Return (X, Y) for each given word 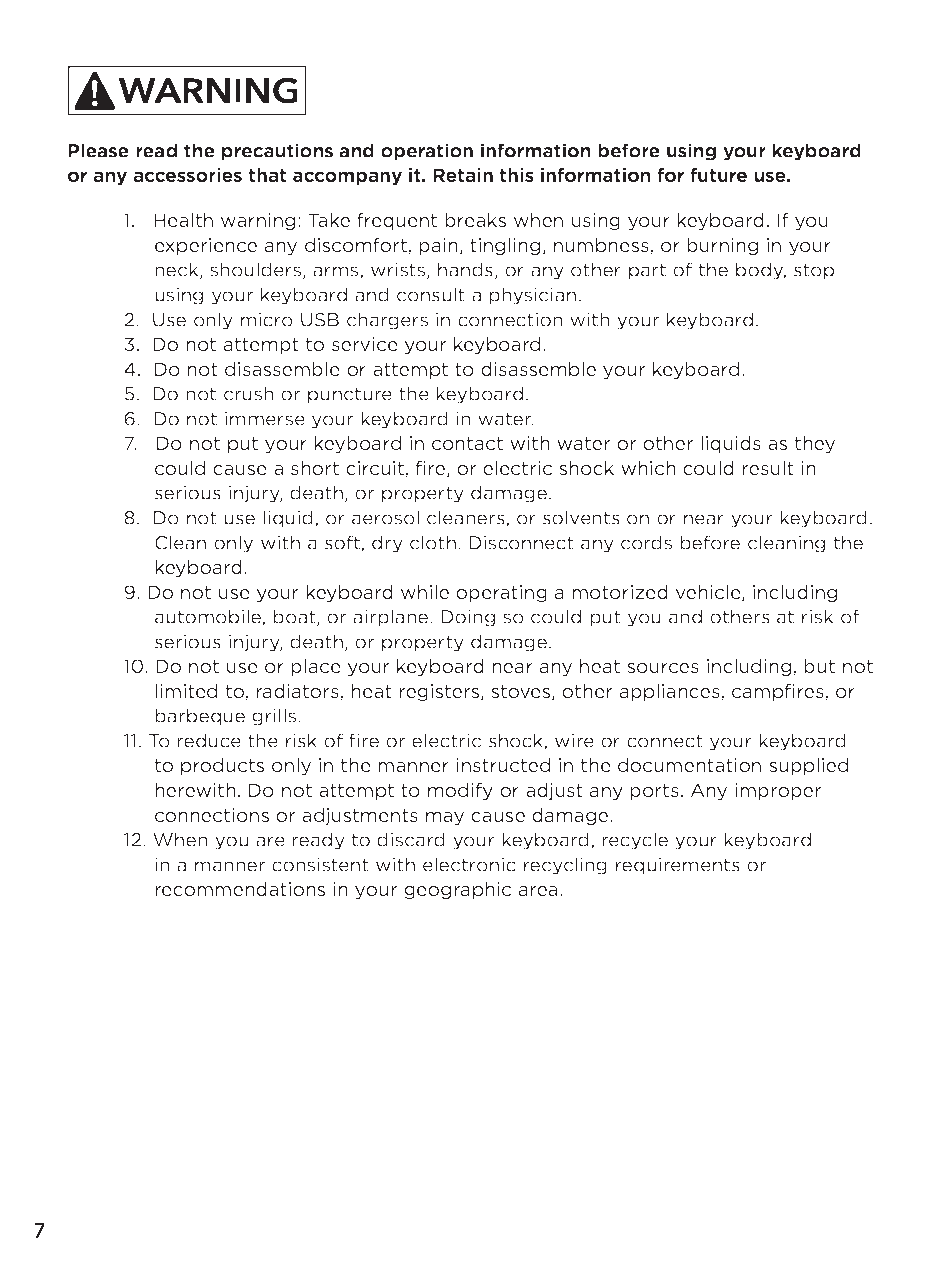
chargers (387, 321)
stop (814, 271)
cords (646, 542)
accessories (187, 175)
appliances (671, 692)
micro (267, 319)
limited (186, 691)
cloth (433, 542)
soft (343, 543)
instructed (503, 765)
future (718, 175)
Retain (463, 175)
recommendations (240, 889)
